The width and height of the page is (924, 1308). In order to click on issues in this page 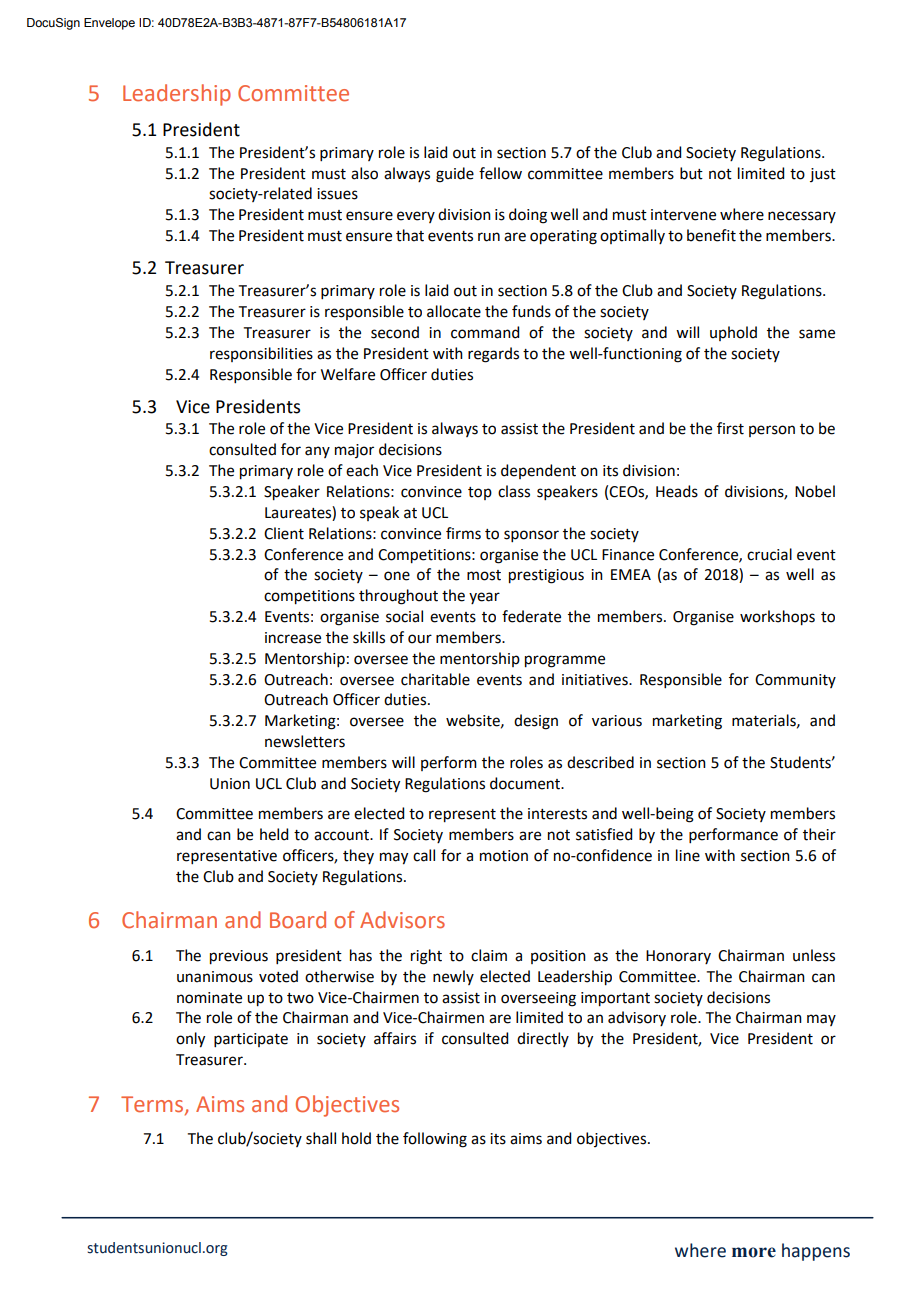, I will do `click(337, 194)`.
